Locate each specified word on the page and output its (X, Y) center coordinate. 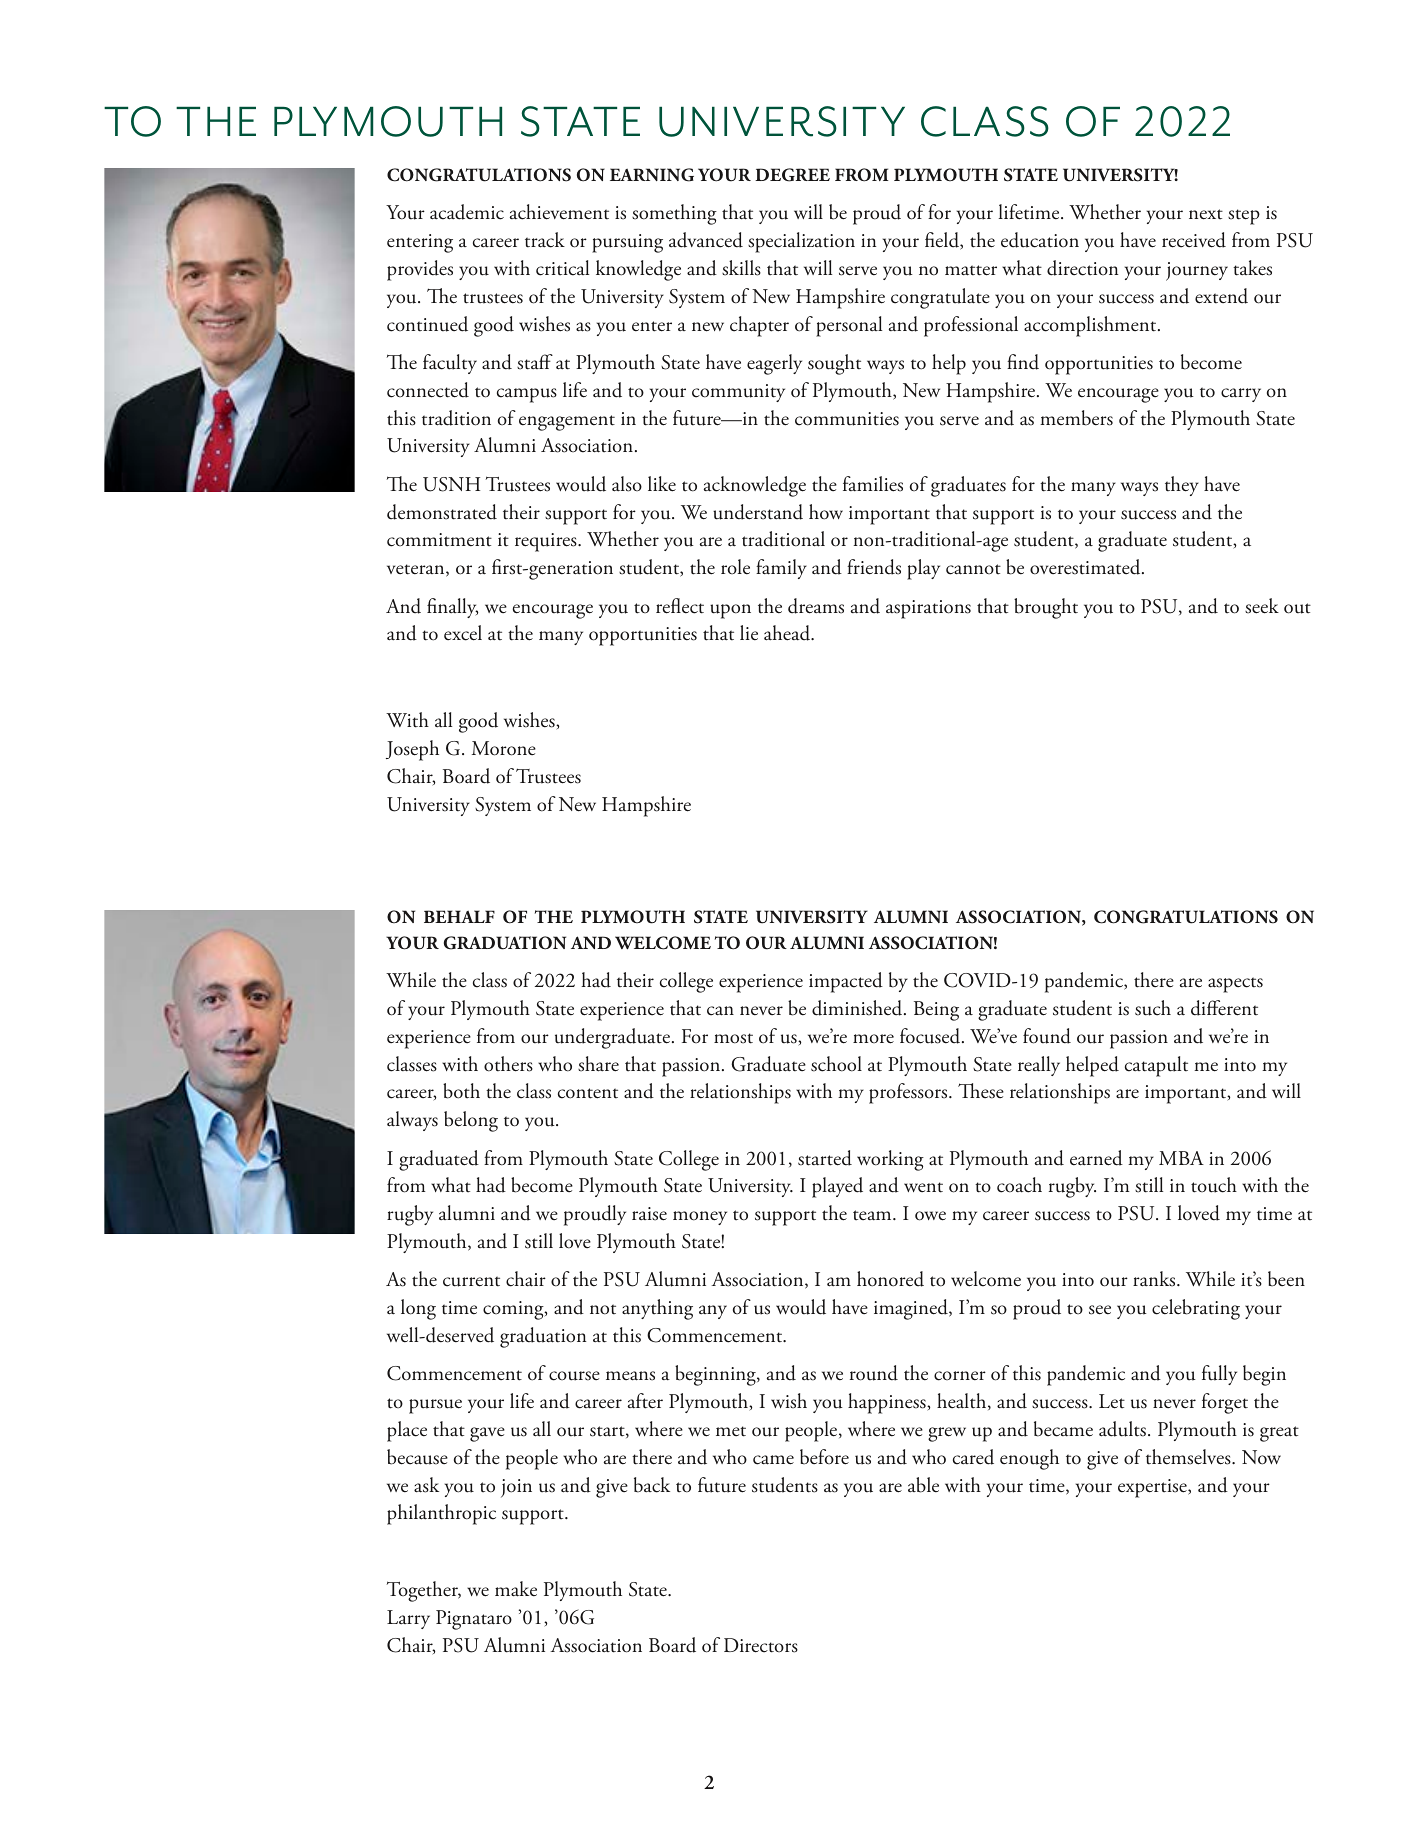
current (471, 1281)
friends (874, 567)
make (516, 1589)
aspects (1235, 985)
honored (890, 1279)
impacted (846, 982)
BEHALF (459, 916)
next (1206, 214)
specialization (801, 242)
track (545, 240)
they (1182, 486)
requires (547, 542)
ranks (1155, 1279)
